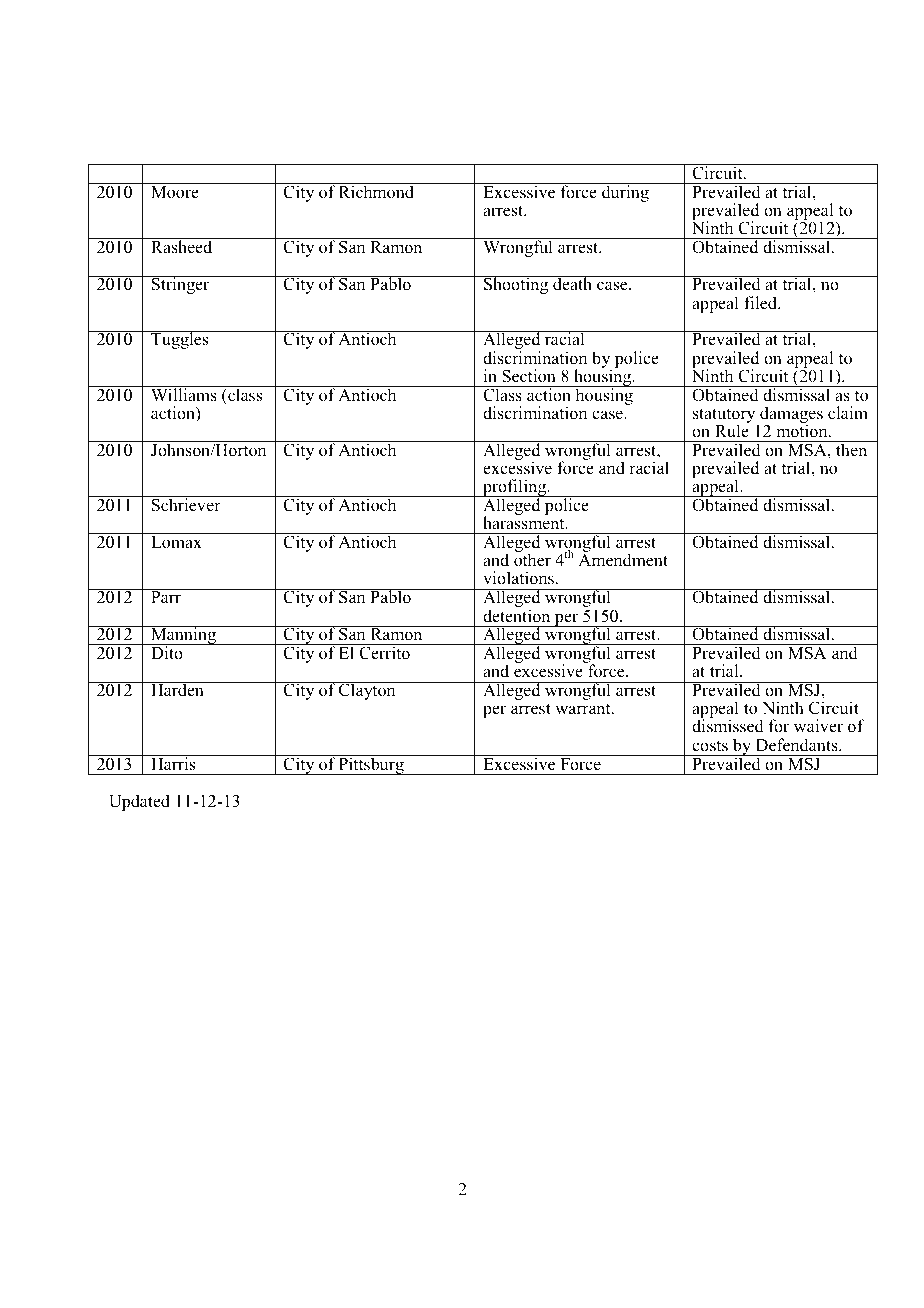 The image size is (924, 1308). I want to click on during, so click(625, 192).
